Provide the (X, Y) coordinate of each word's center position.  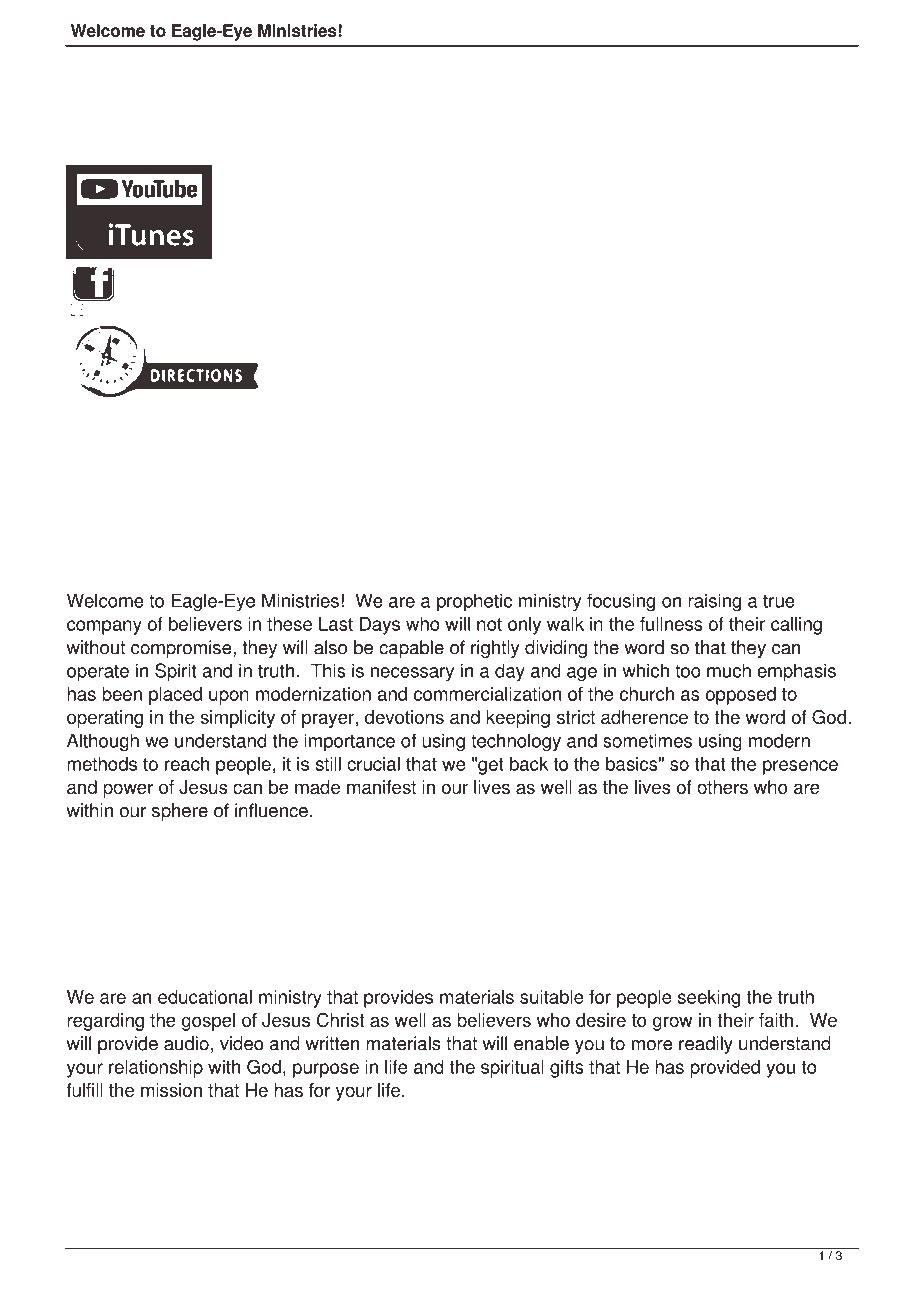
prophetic (474, 602)
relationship (156, 1069)
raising (714, 602)
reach (187, 764)
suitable (552, 997)
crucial (373, 764)
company (104, 627)
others (722, 787)
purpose (326, 1070)
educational (205, 997)
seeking (709, 999)
